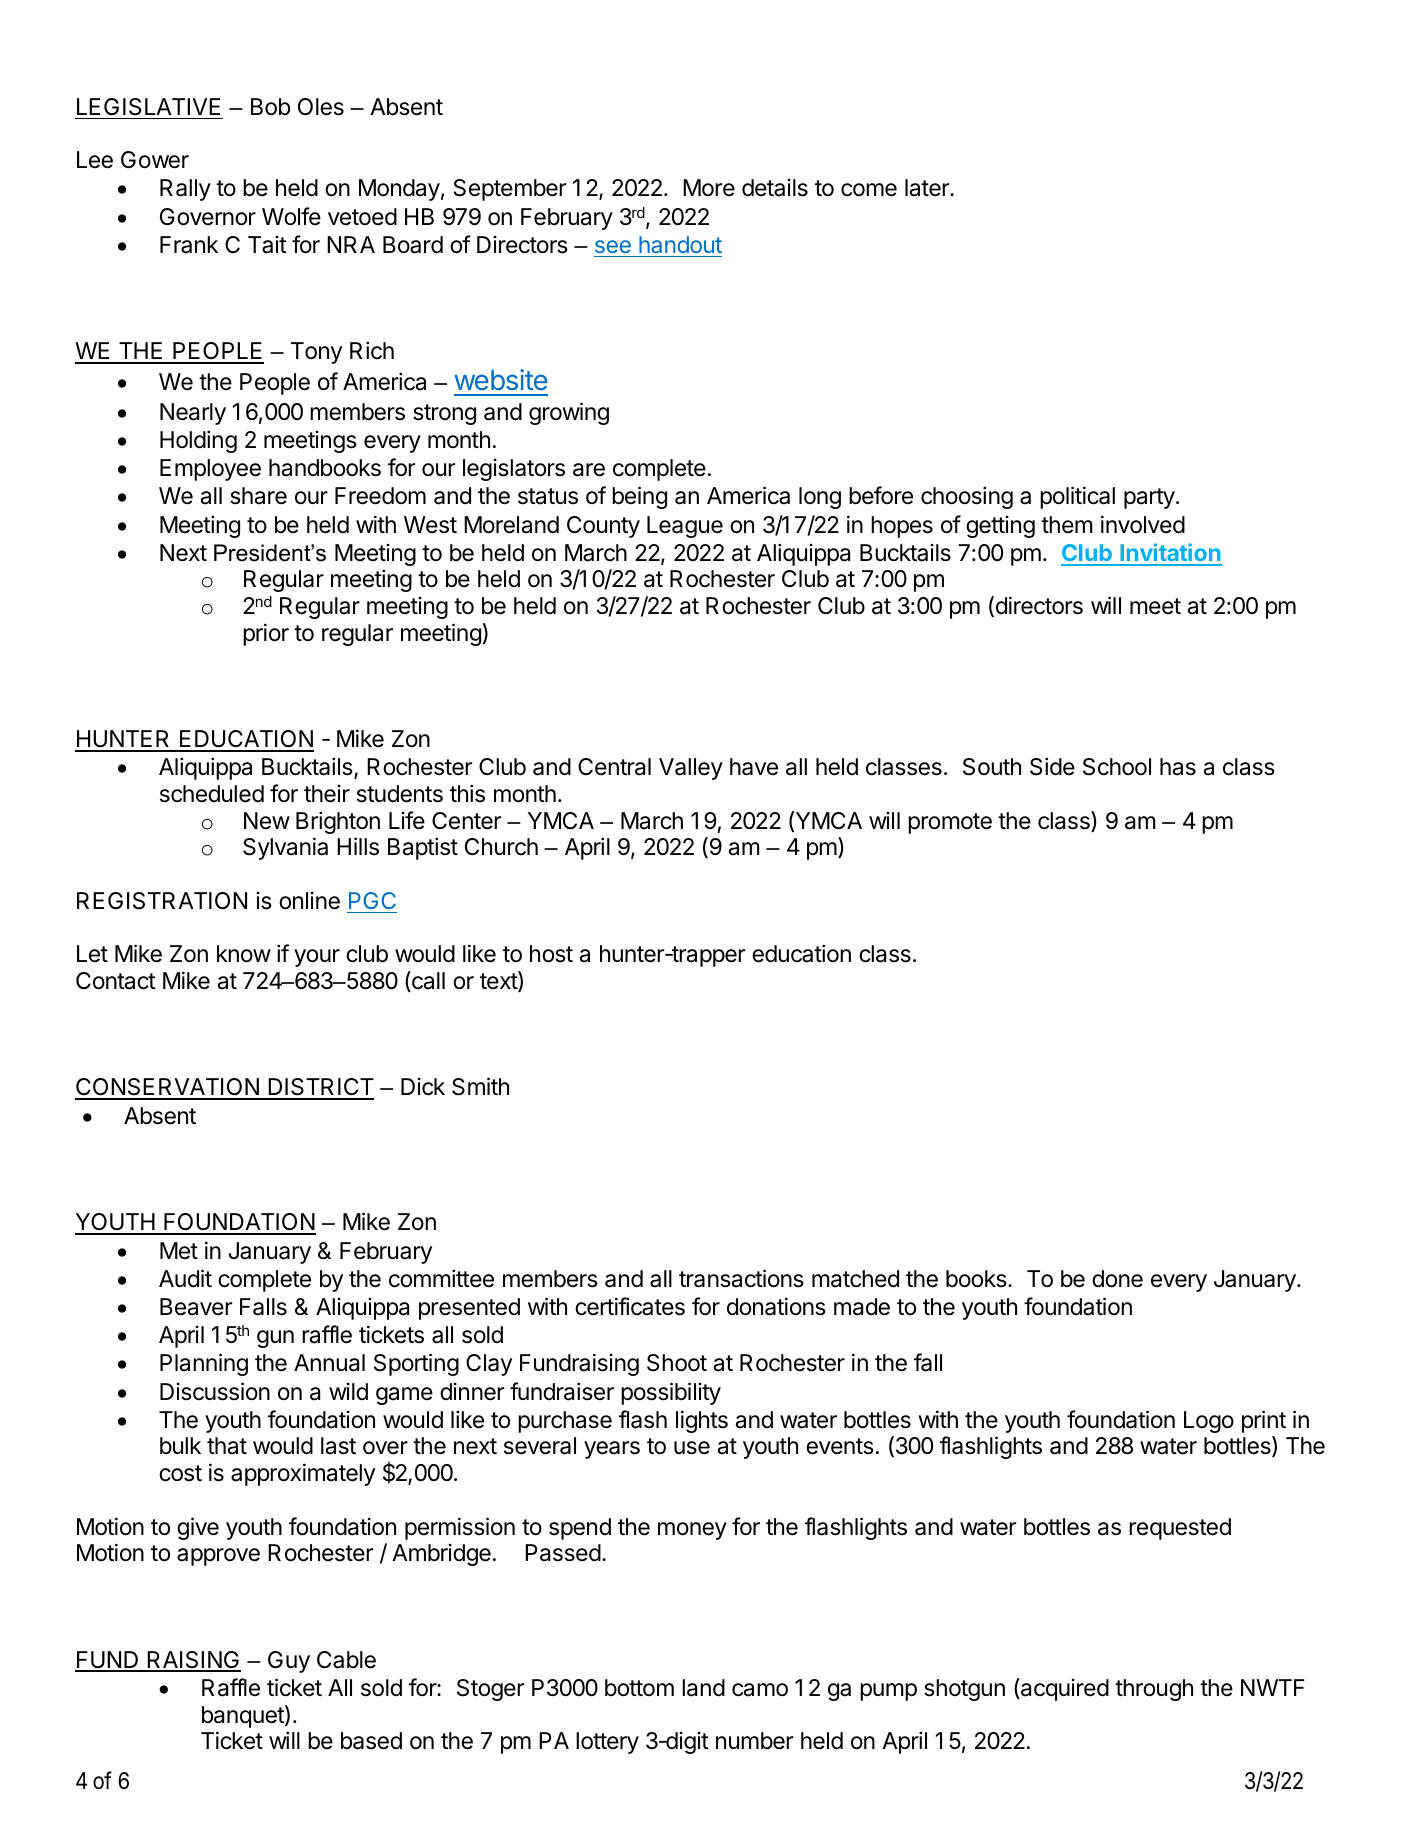 The width and height of the page is (1419, 1836). Describe the element at coordinates (551, 954) in the page. I see `host` at that location.
